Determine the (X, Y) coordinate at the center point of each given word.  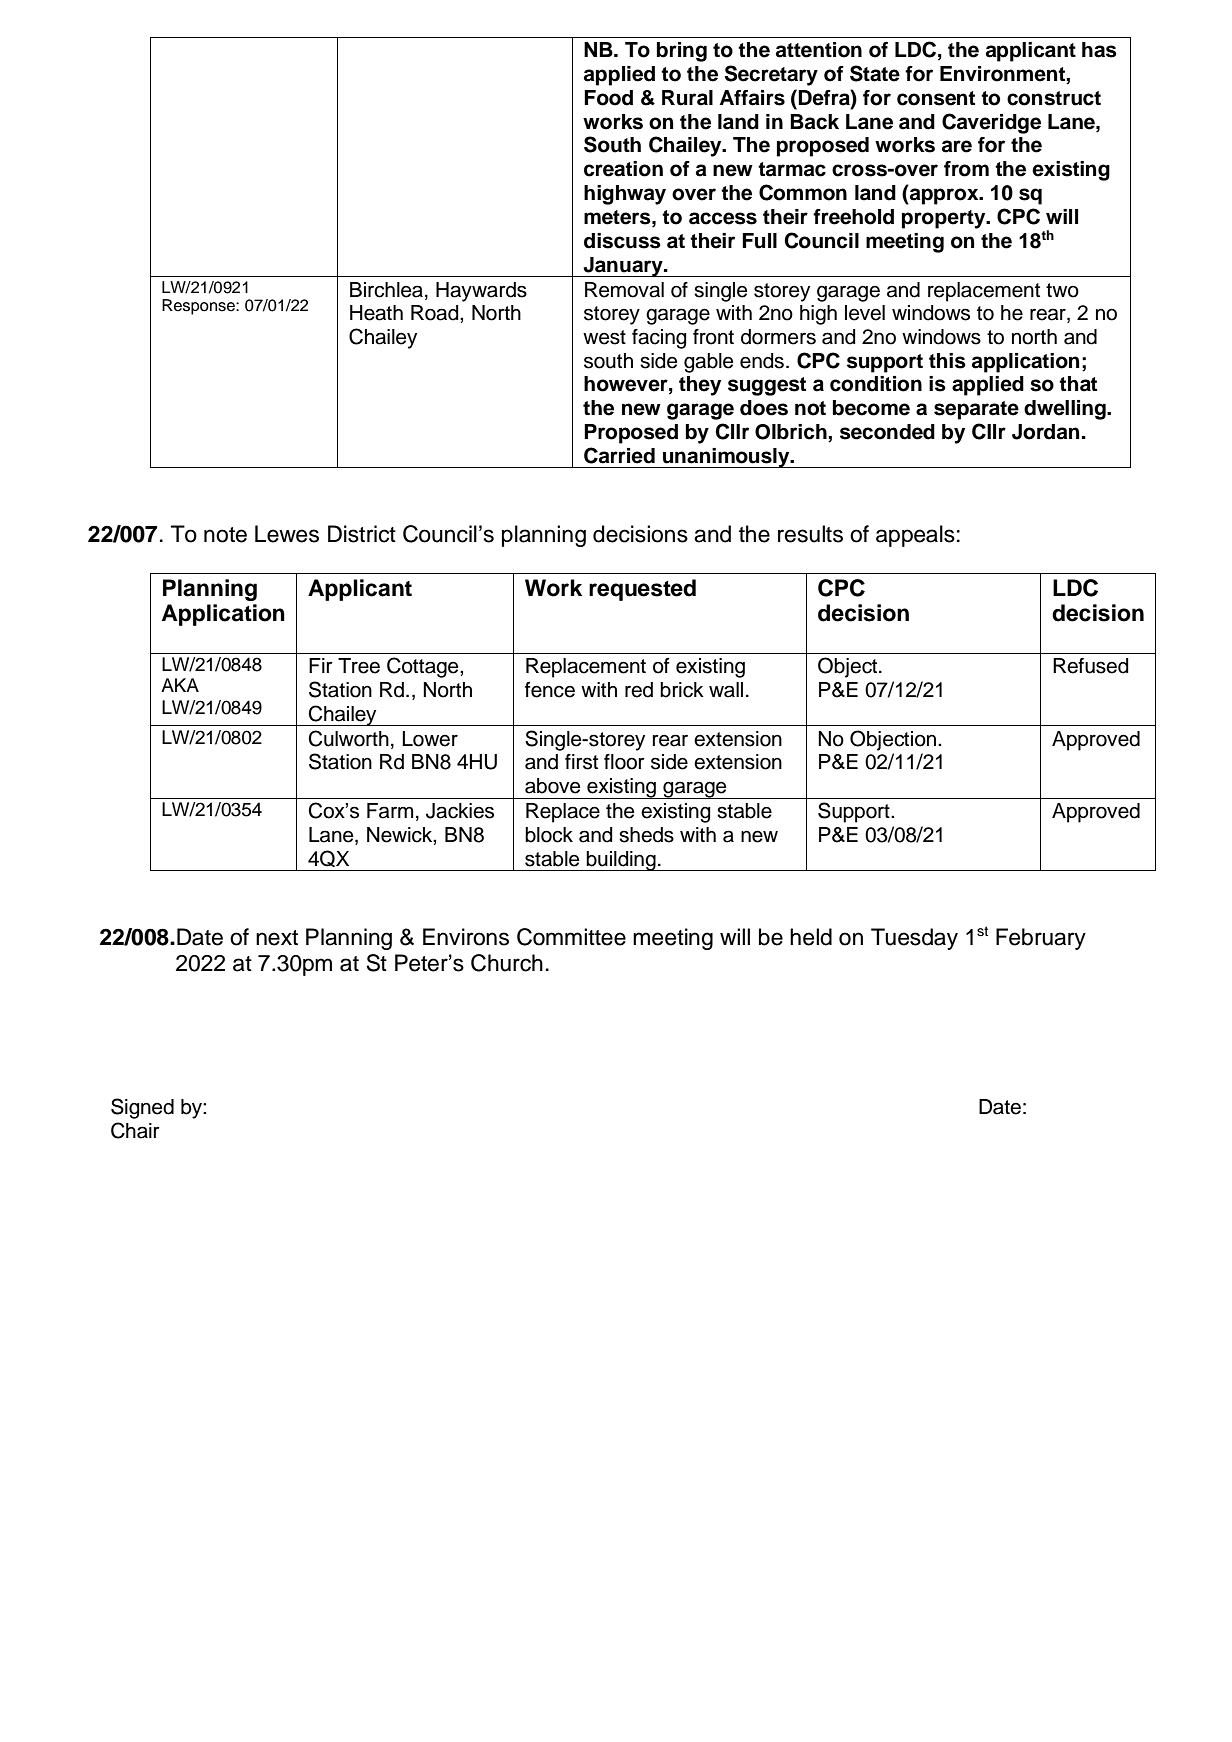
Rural (687, 98)
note (225, 535)
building (621, 861)
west (604, 337)
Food (608, 98)
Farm (390, 811)
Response (199, 307)
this (947, 361)
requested (642, 590)
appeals (915, 536)
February (1041, 939)
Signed (142, 1108)
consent (936, 98)
